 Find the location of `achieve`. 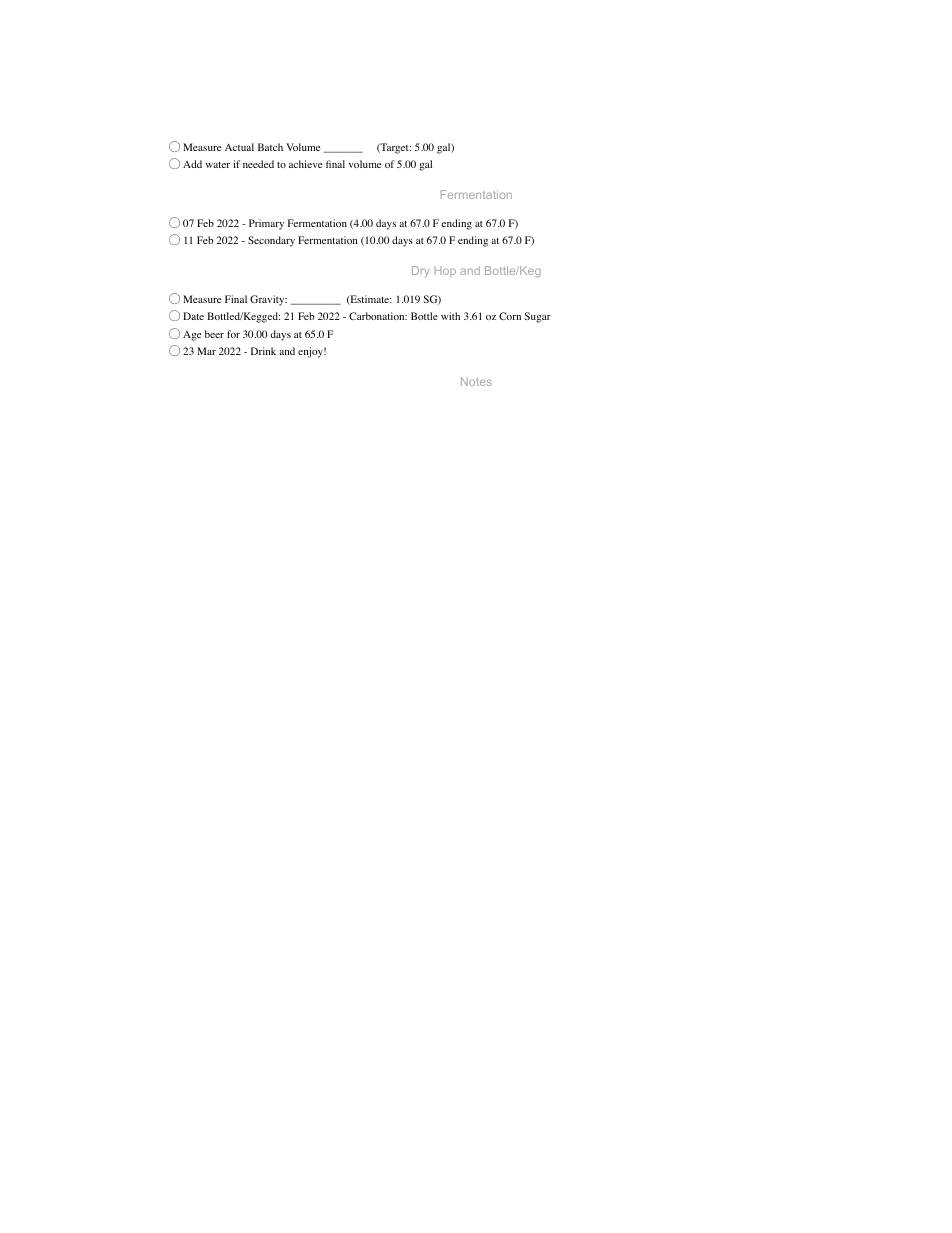

achieve is located at coordinates (305, 164).
